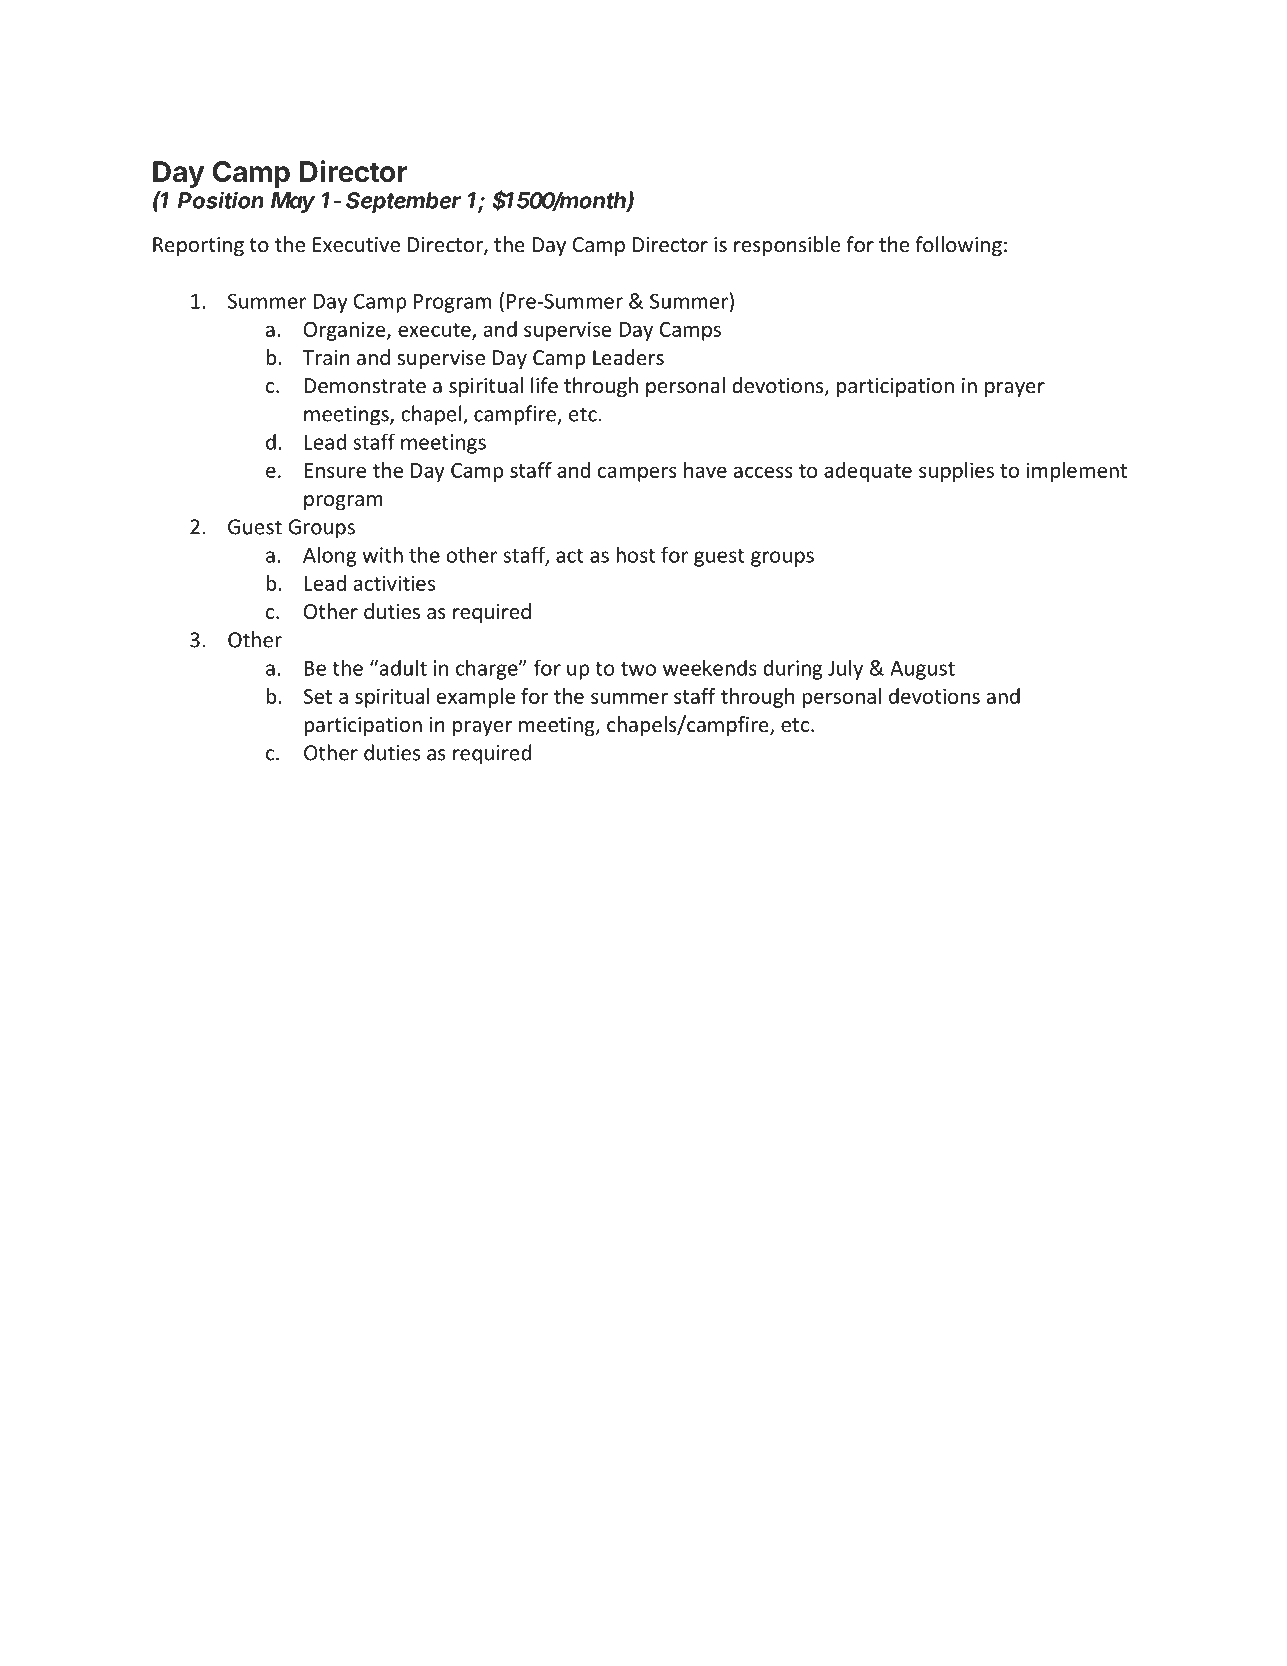 Image resolution: width=1287 pixels, height=1666 pixels. What do you see at coordinates (705, 470) in the page?
I see `have` at bounding box center [705, 470].
